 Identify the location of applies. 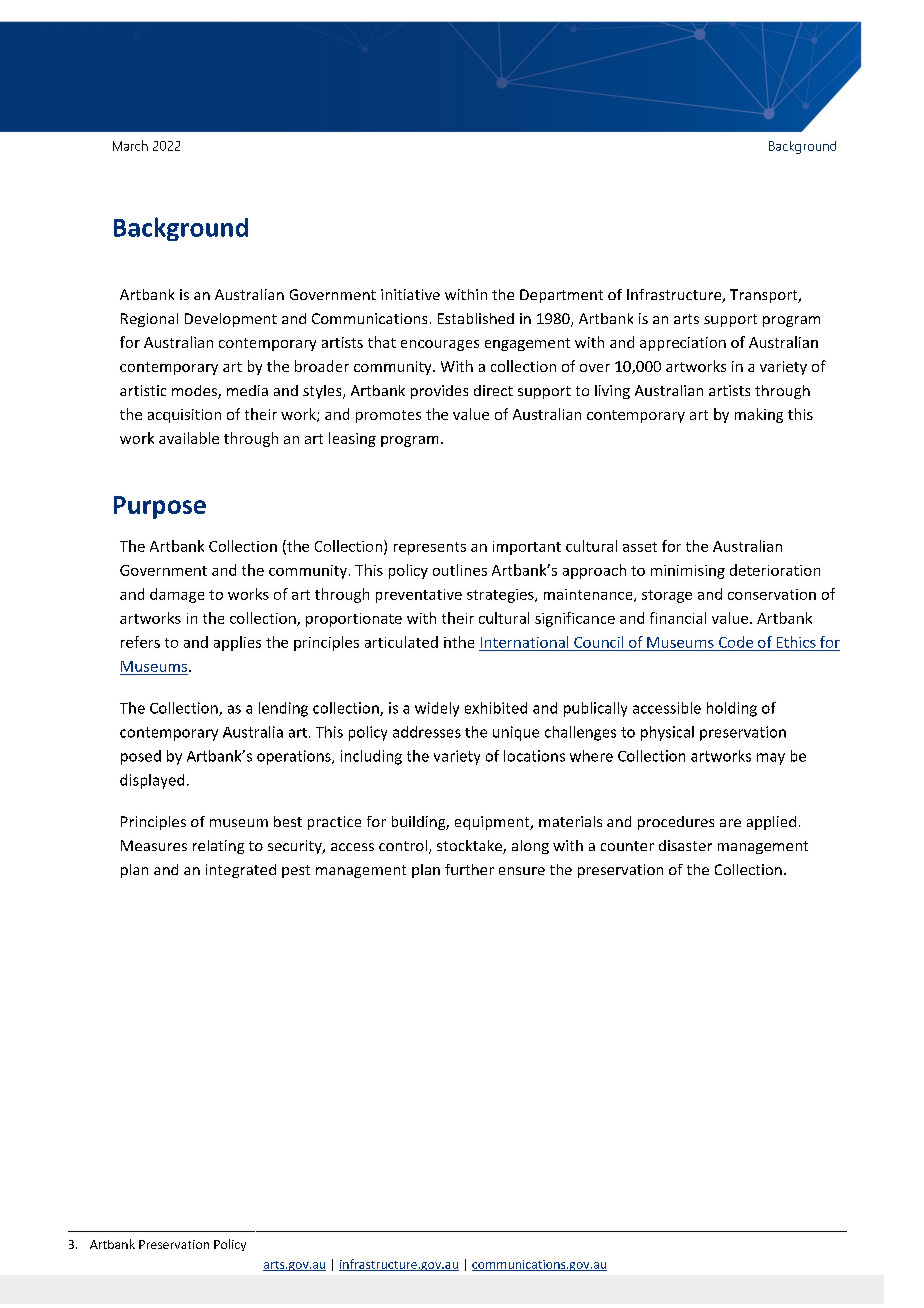
(237, 643).
